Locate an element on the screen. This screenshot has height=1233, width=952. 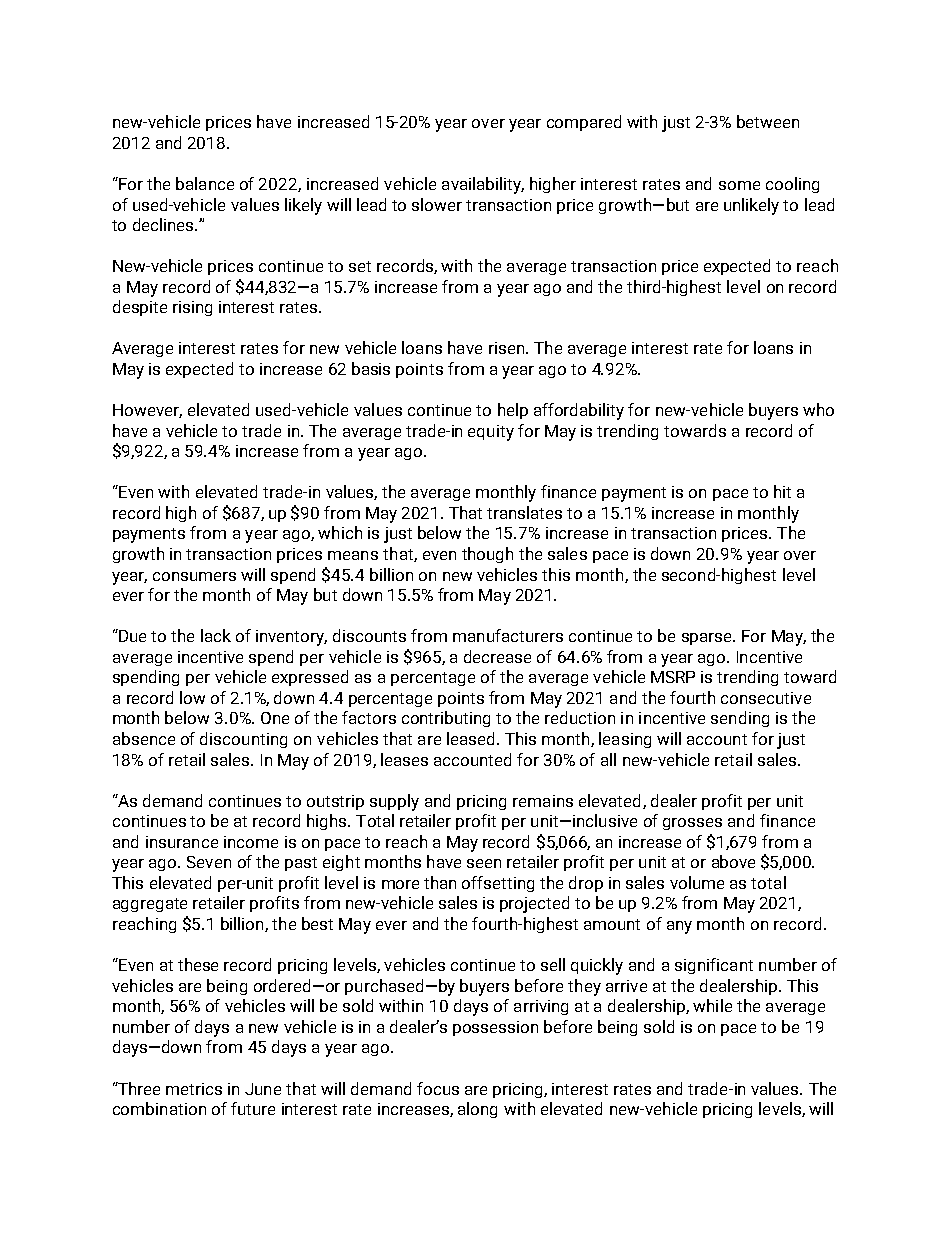
help is located at coordinates (513, 411).
